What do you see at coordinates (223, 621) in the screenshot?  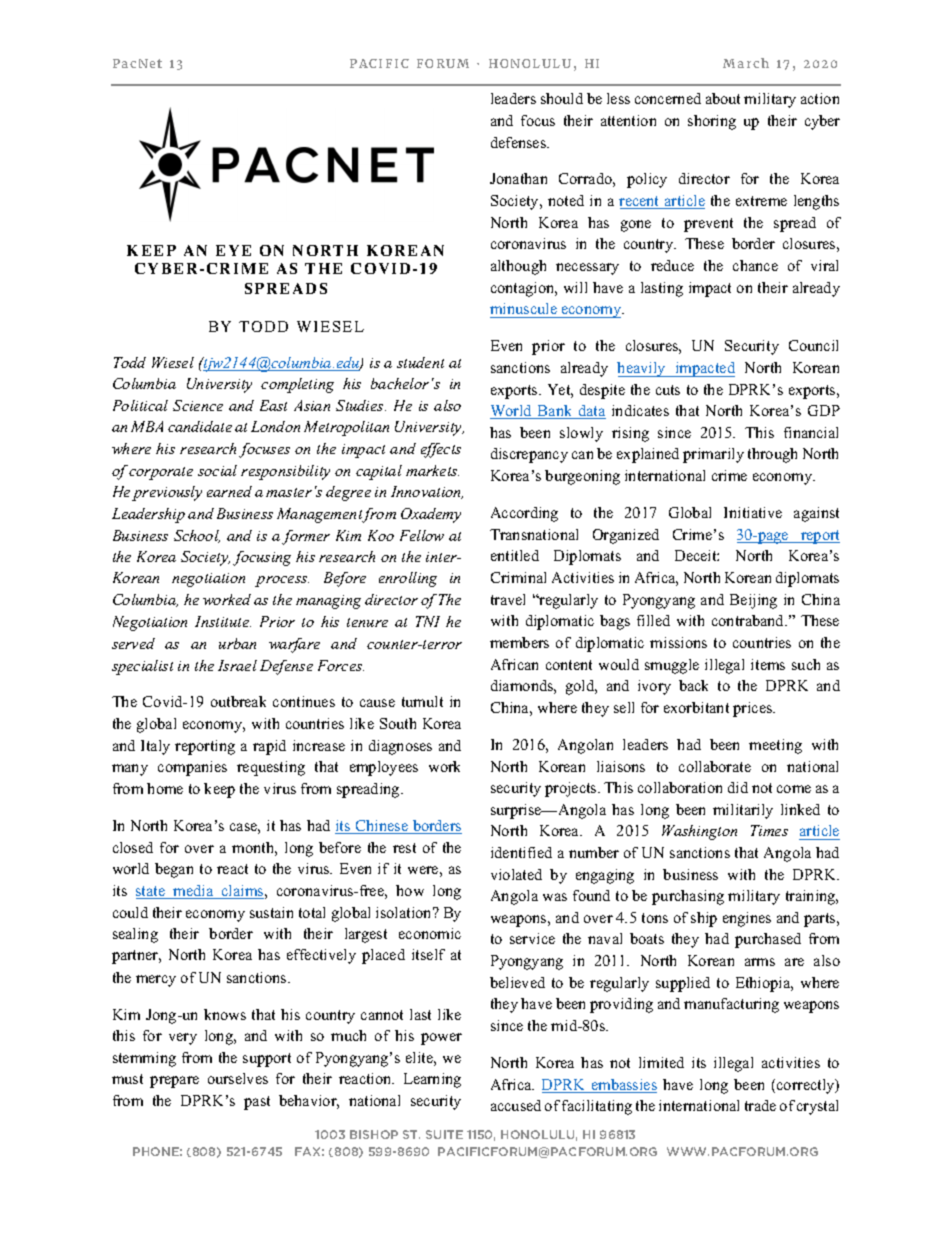 I see `Institute` at bounding box center [223, 621].
